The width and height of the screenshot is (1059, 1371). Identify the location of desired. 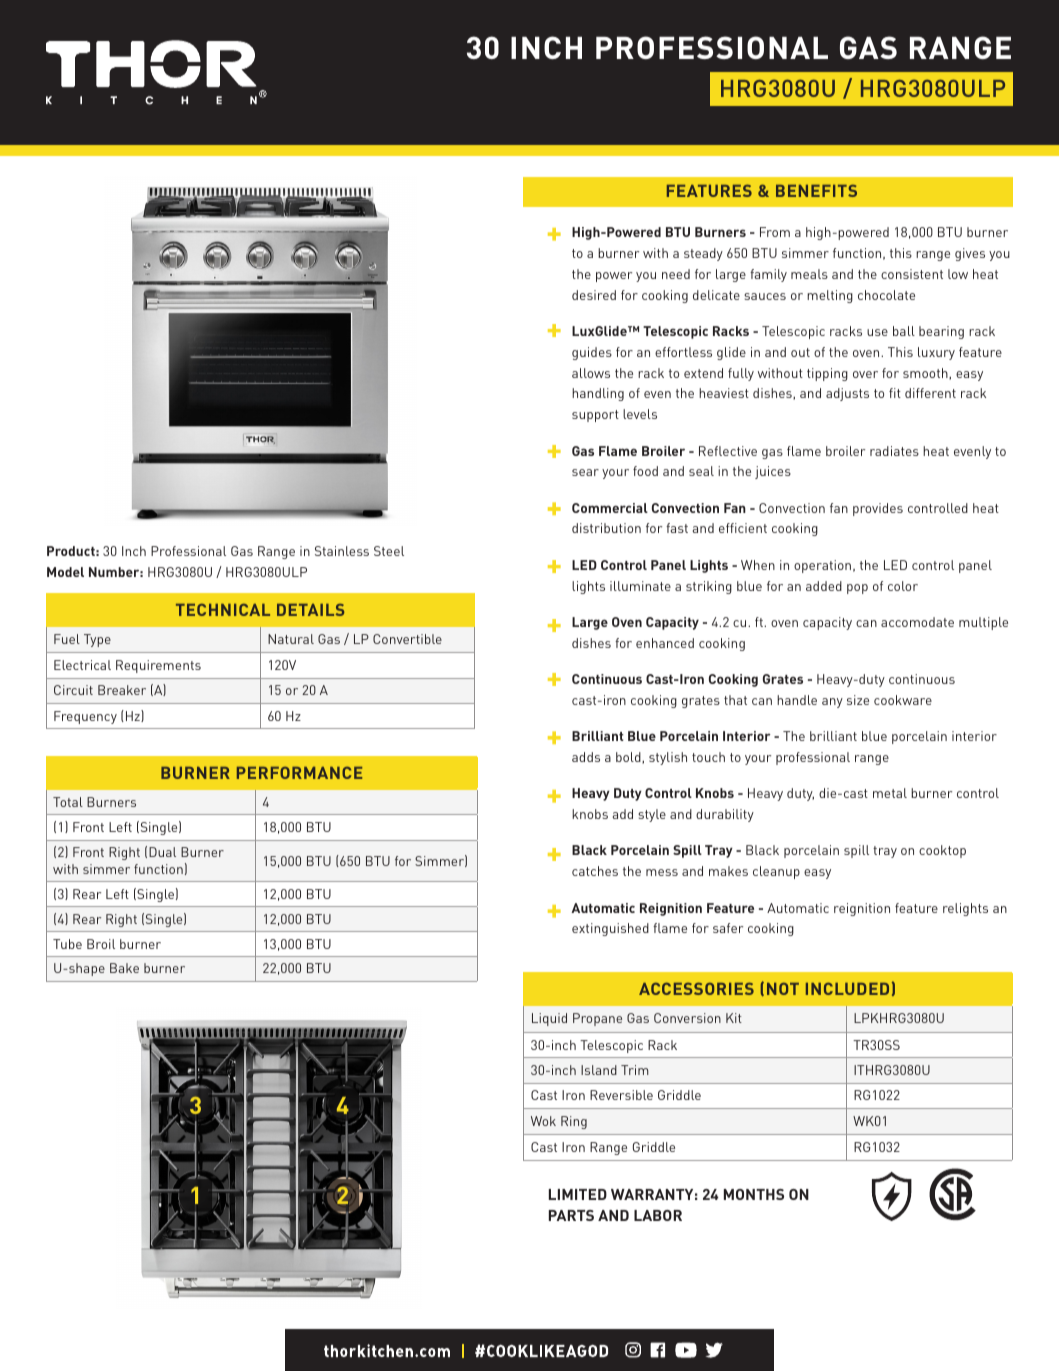
(594, 295).
